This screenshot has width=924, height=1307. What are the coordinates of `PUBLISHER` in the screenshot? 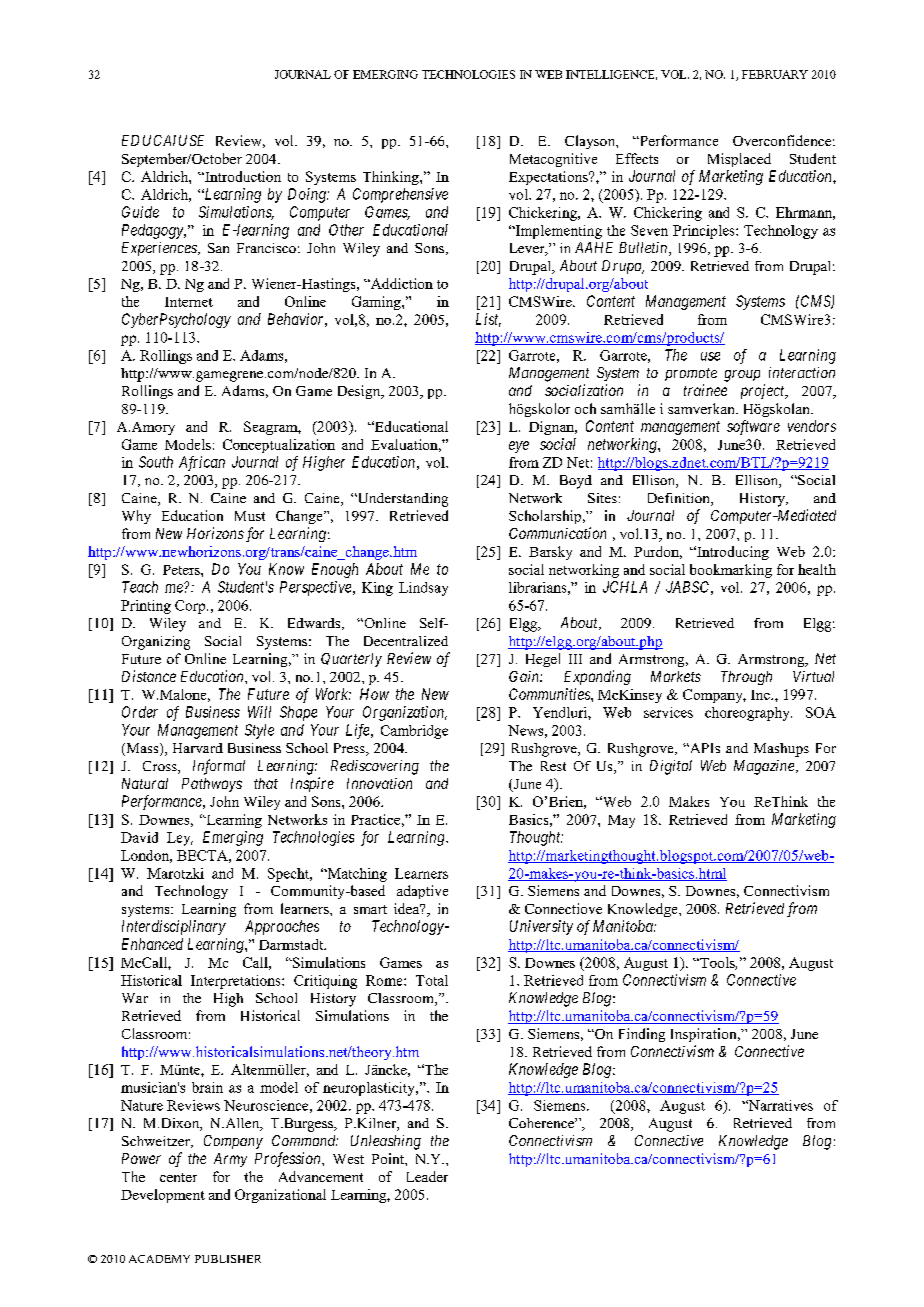 It's located at (228, 1259).
